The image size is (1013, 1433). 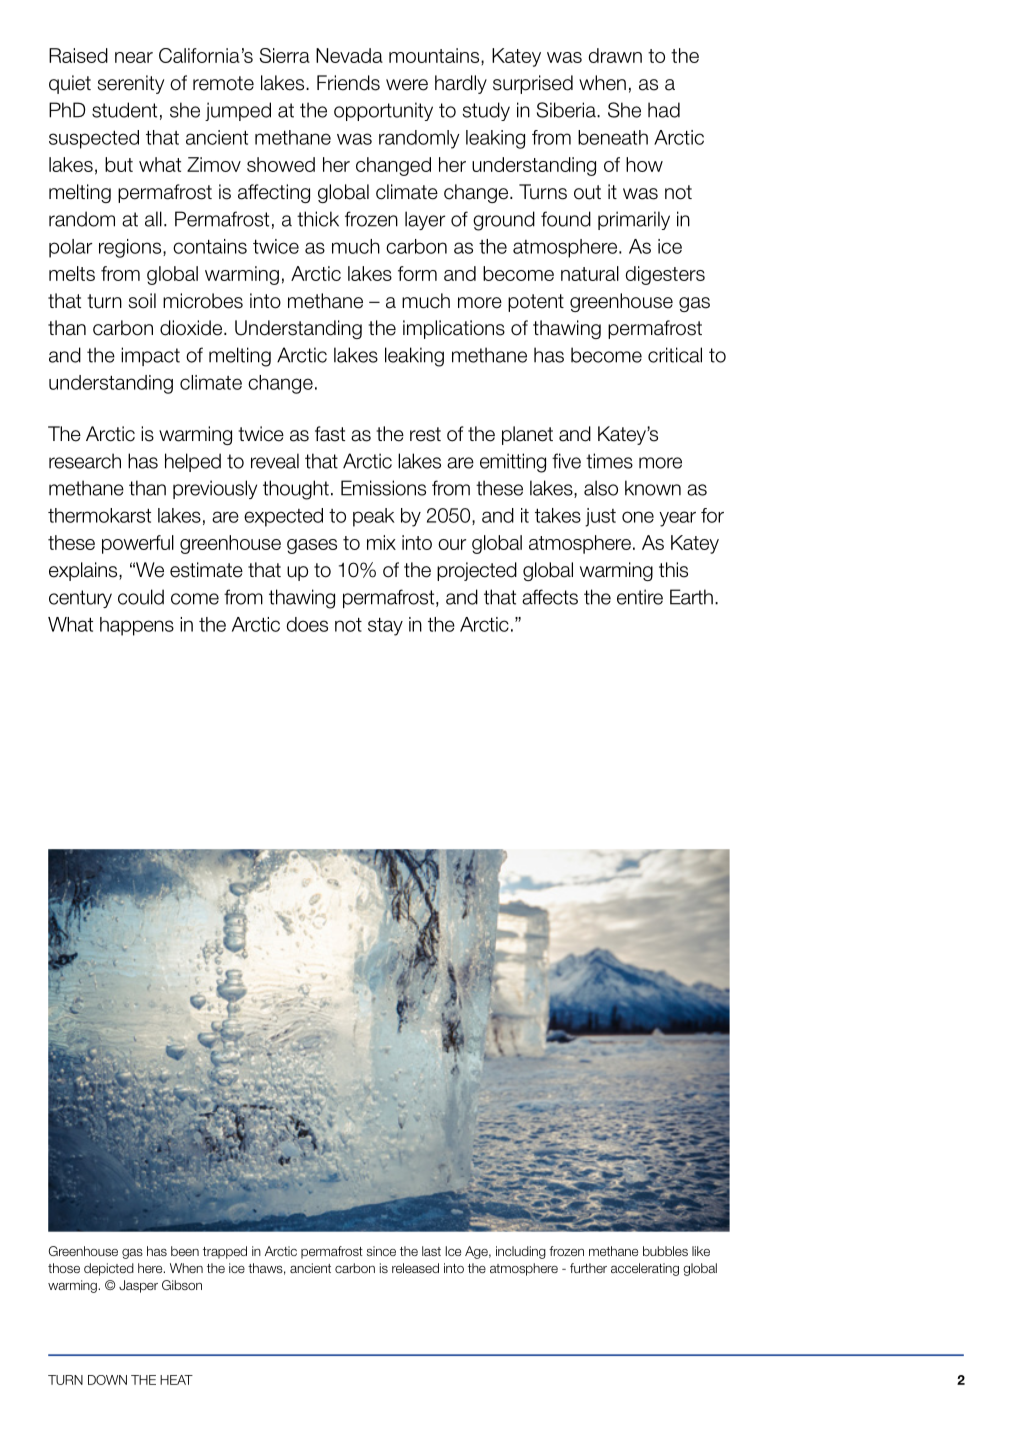 I want to click on serenity, so click(x=131, y=84).
